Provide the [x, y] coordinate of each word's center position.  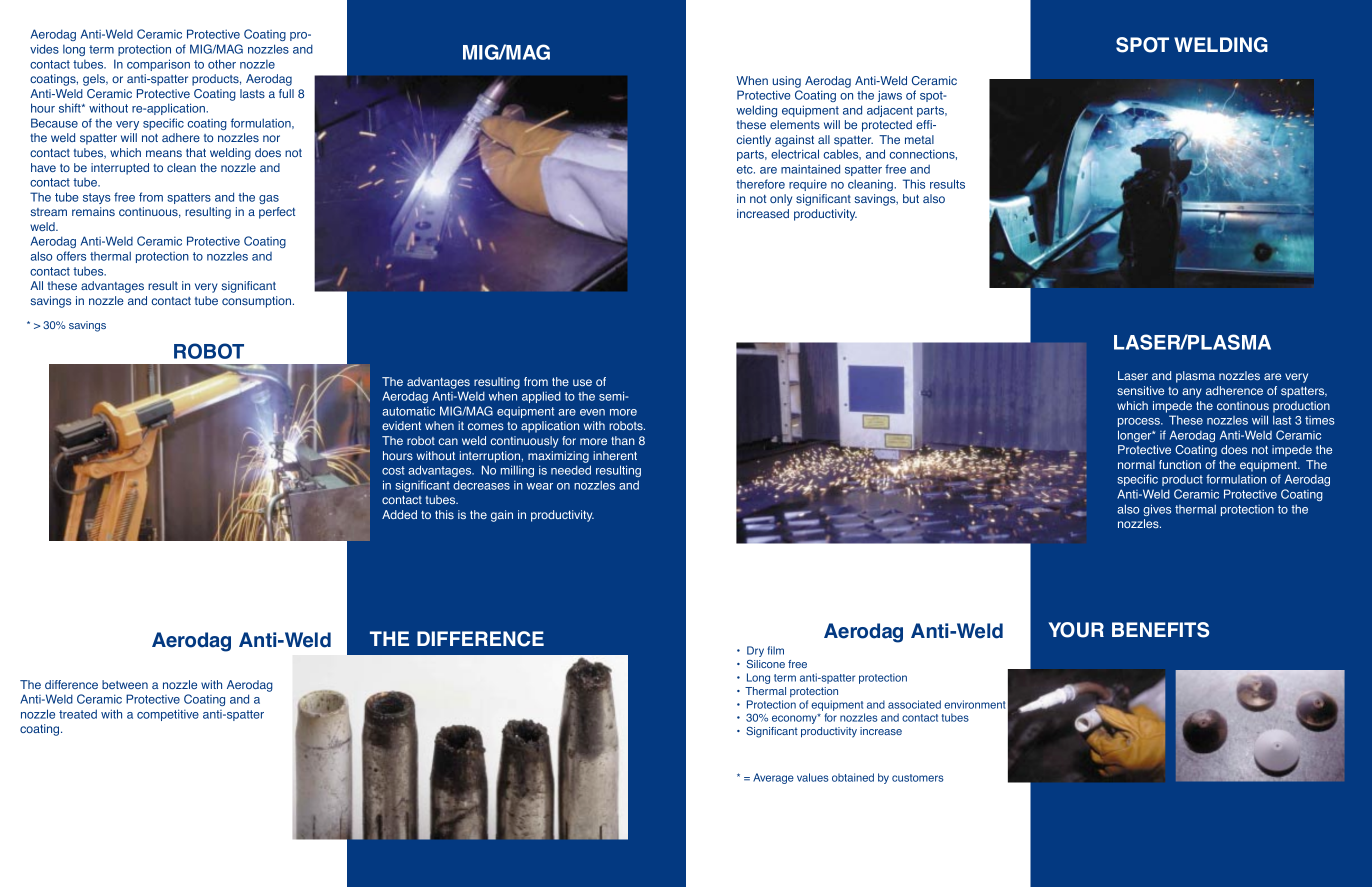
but [911, 198]
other [222, 64]
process [1140, 422]
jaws [890, 96]
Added [399, 514]
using [787, 82]
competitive [168, 715]
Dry [755, 651]
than [623, 440]
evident [401, 425]
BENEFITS [1160, 630]
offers [71, 256]
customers [918, 778]
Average [773, 778]
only [781, 200]
